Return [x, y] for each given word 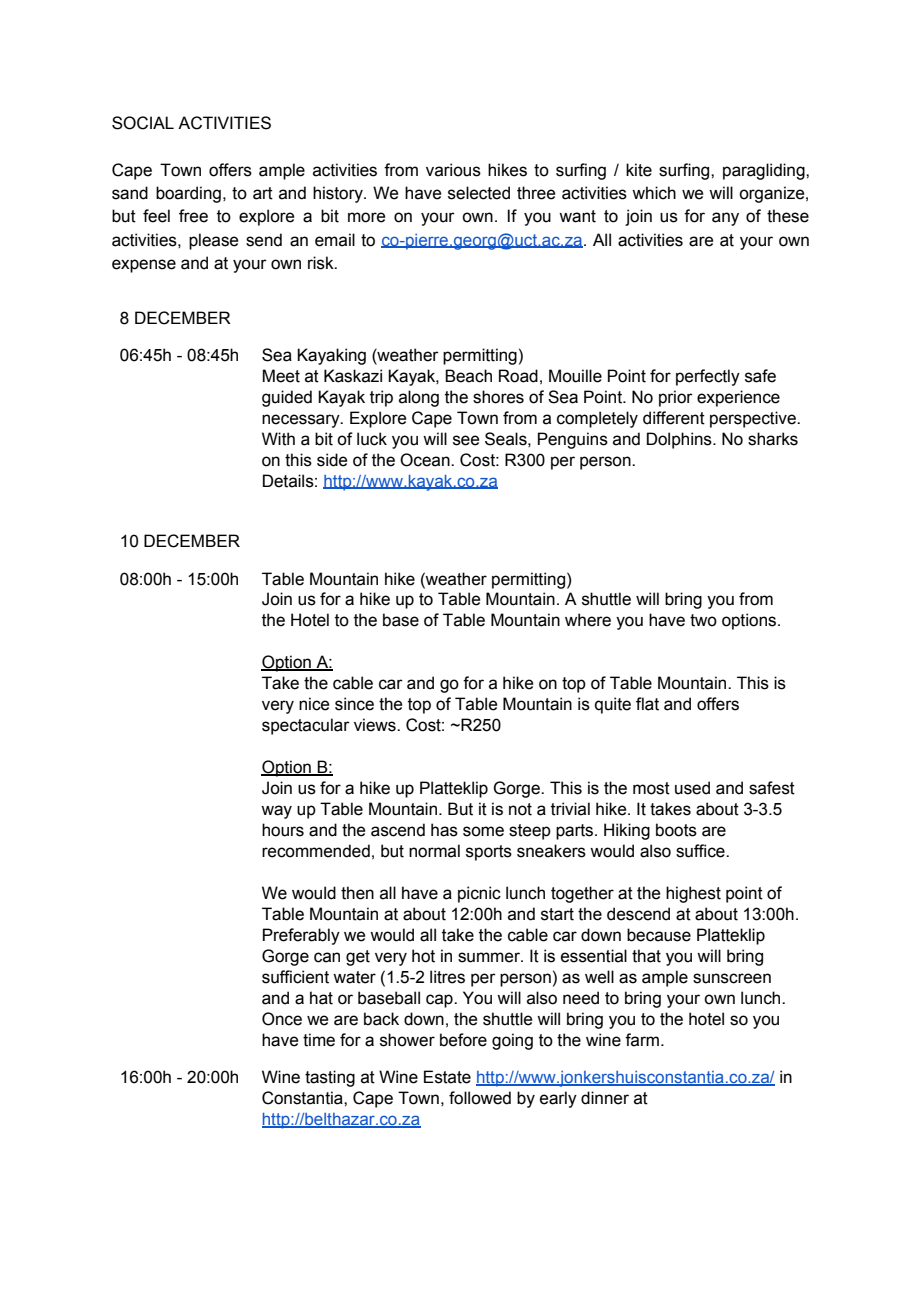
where [588, 620]
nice [314, 704]
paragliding [765, 171]
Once [282, 1019]
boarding [188, 194]
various [453, 170]
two [703, 620]
